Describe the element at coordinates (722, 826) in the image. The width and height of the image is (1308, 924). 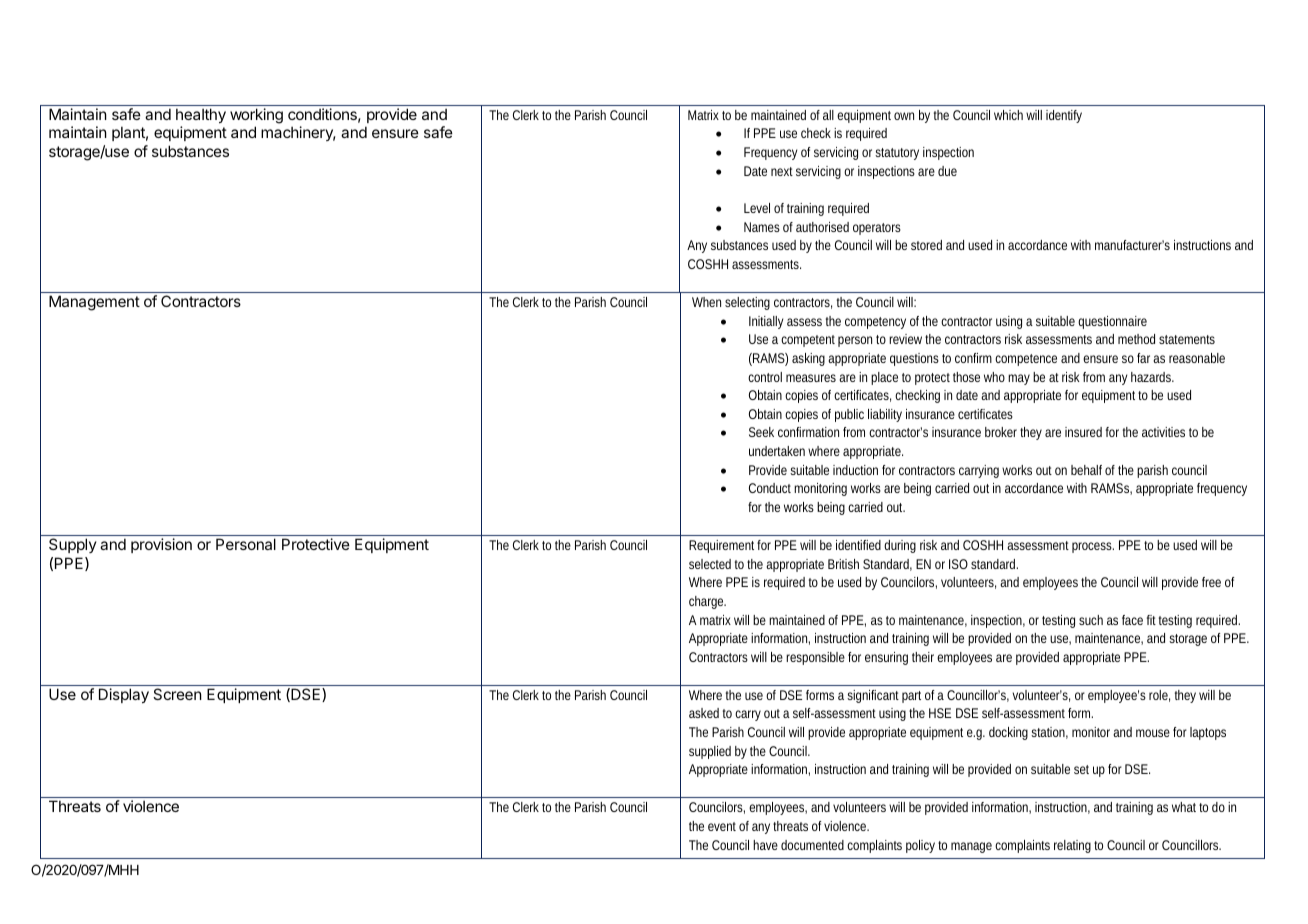
I see `event` at that location.
